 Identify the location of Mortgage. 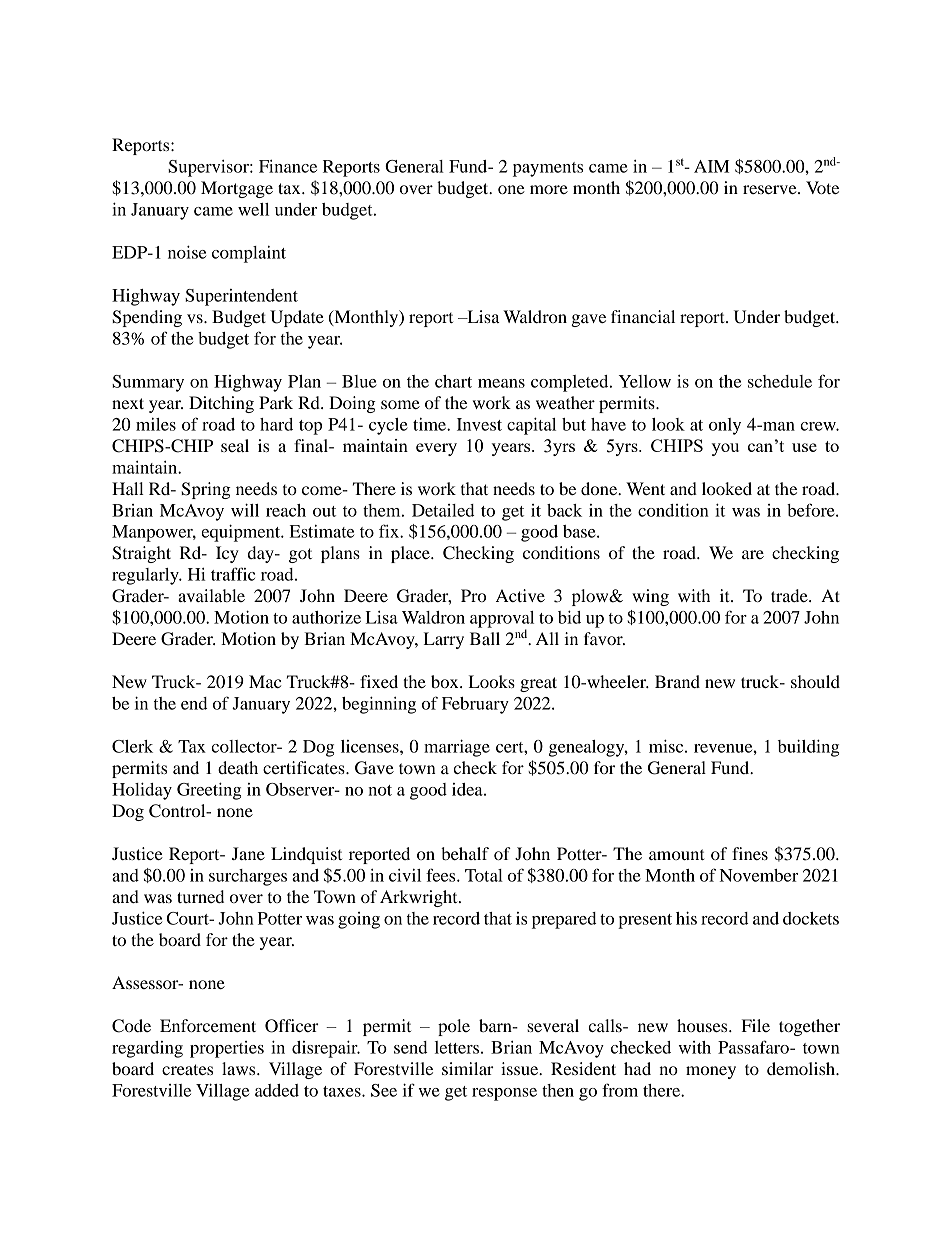
(237, 189).
